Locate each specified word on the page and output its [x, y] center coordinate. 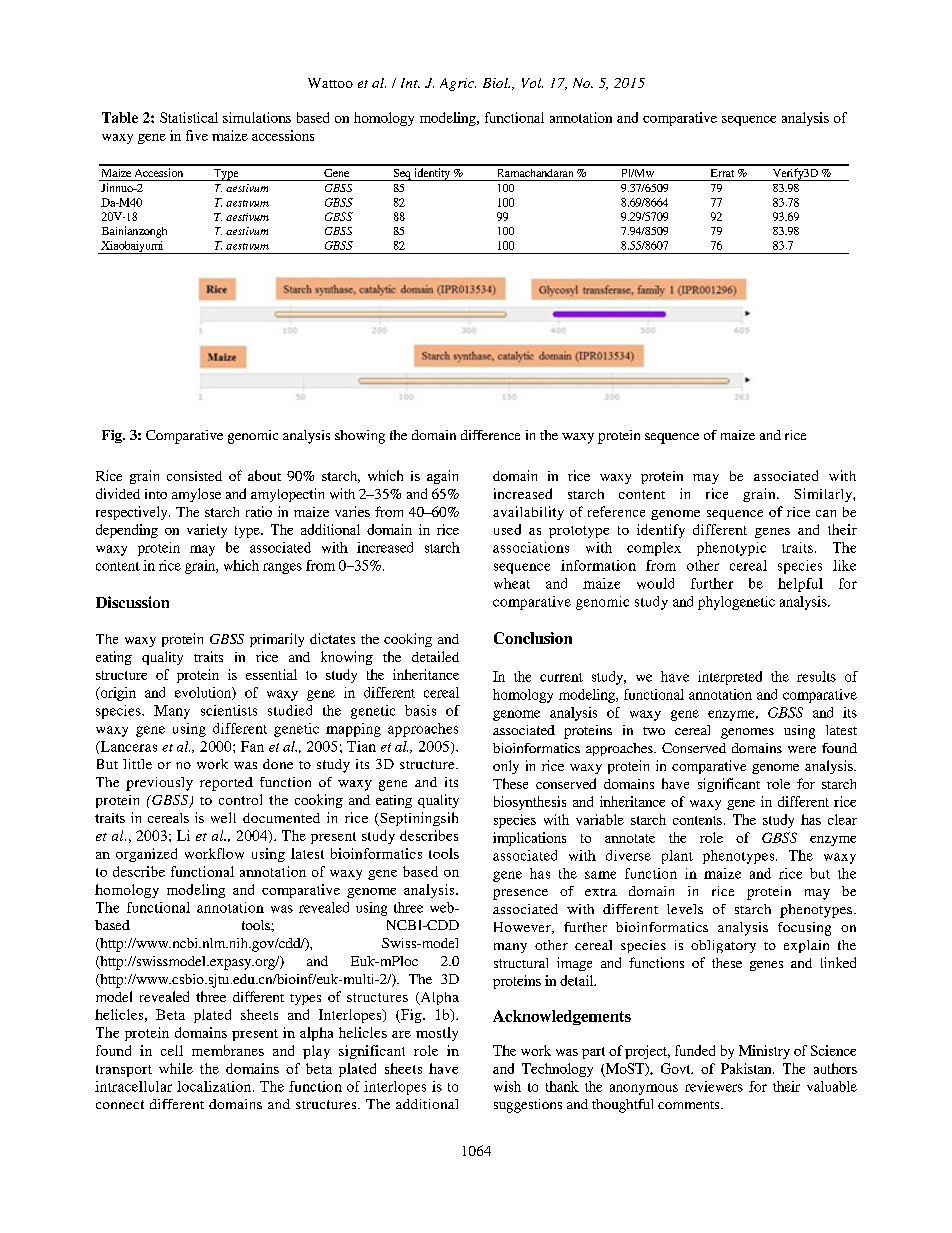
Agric [458, 84]
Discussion [132, 602]
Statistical [189, 117]
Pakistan [747, 1068]
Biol [496, 83]
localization [215, 1086]
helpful [800, 585]
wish [507, 1086]
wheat [512, 583]
